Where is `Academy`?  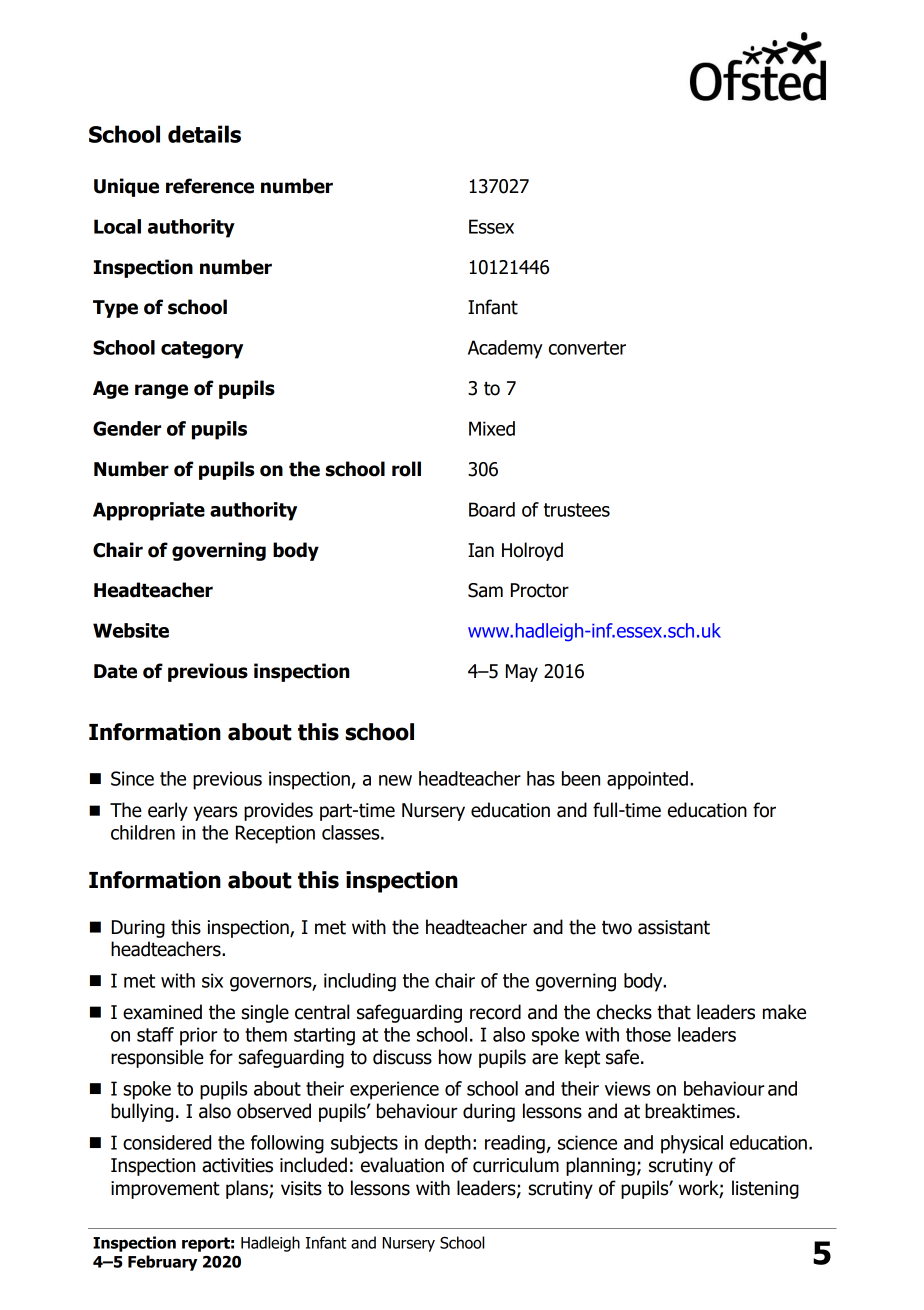 Academy is located at coordinates (505, 349).
